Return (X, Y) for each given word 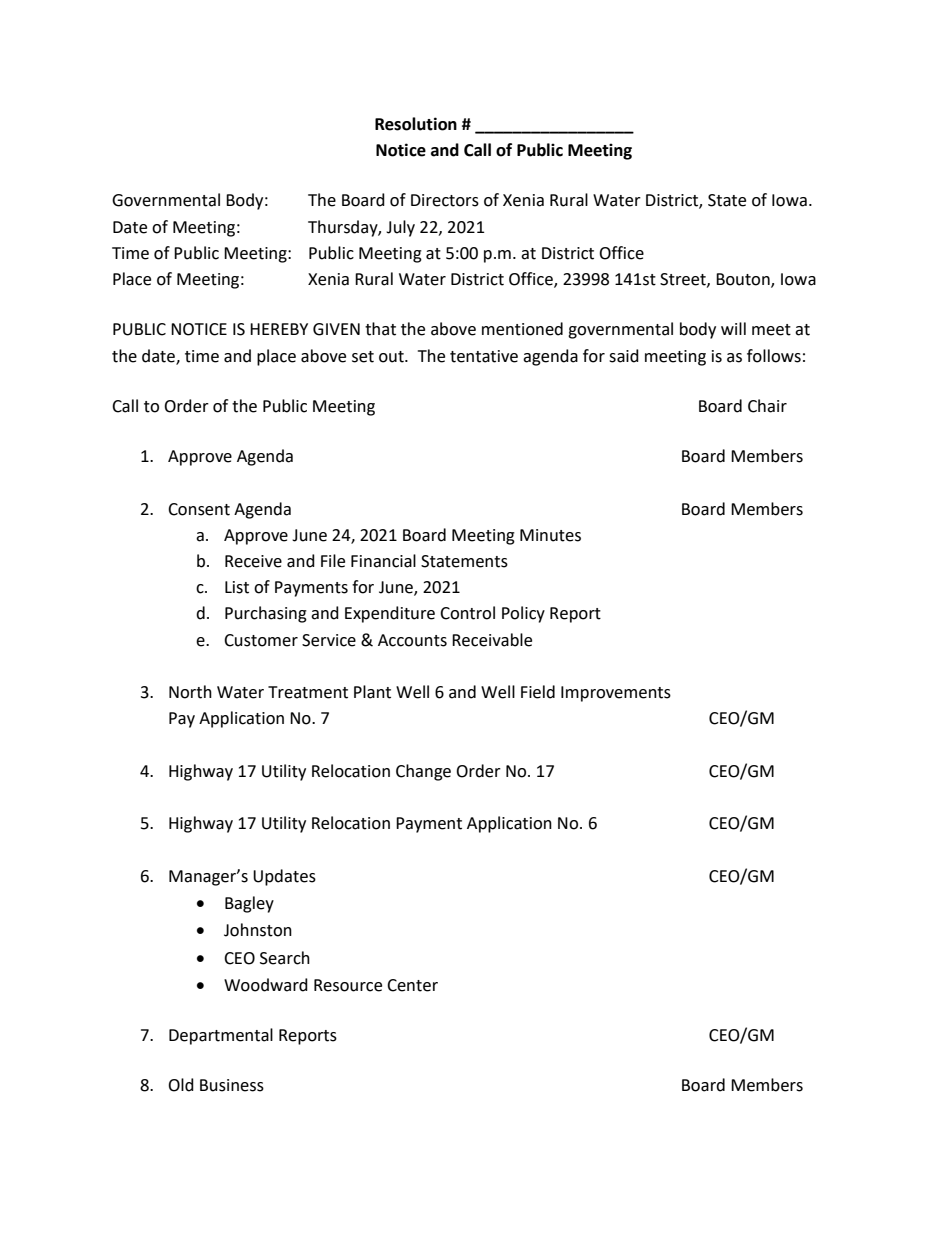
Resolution (416, 124)
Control (467, 613)
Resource (348, 985)
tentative (484, 356)
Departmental (221, 1036)
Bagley (249, 904)
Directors (445, 200)
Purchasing (266, 614)
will (733, 328)
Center (412, 985)
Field (538, 692)
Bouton (744, 280)
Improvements (616, 694)
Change (423, 772)
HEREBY (279, 329)
